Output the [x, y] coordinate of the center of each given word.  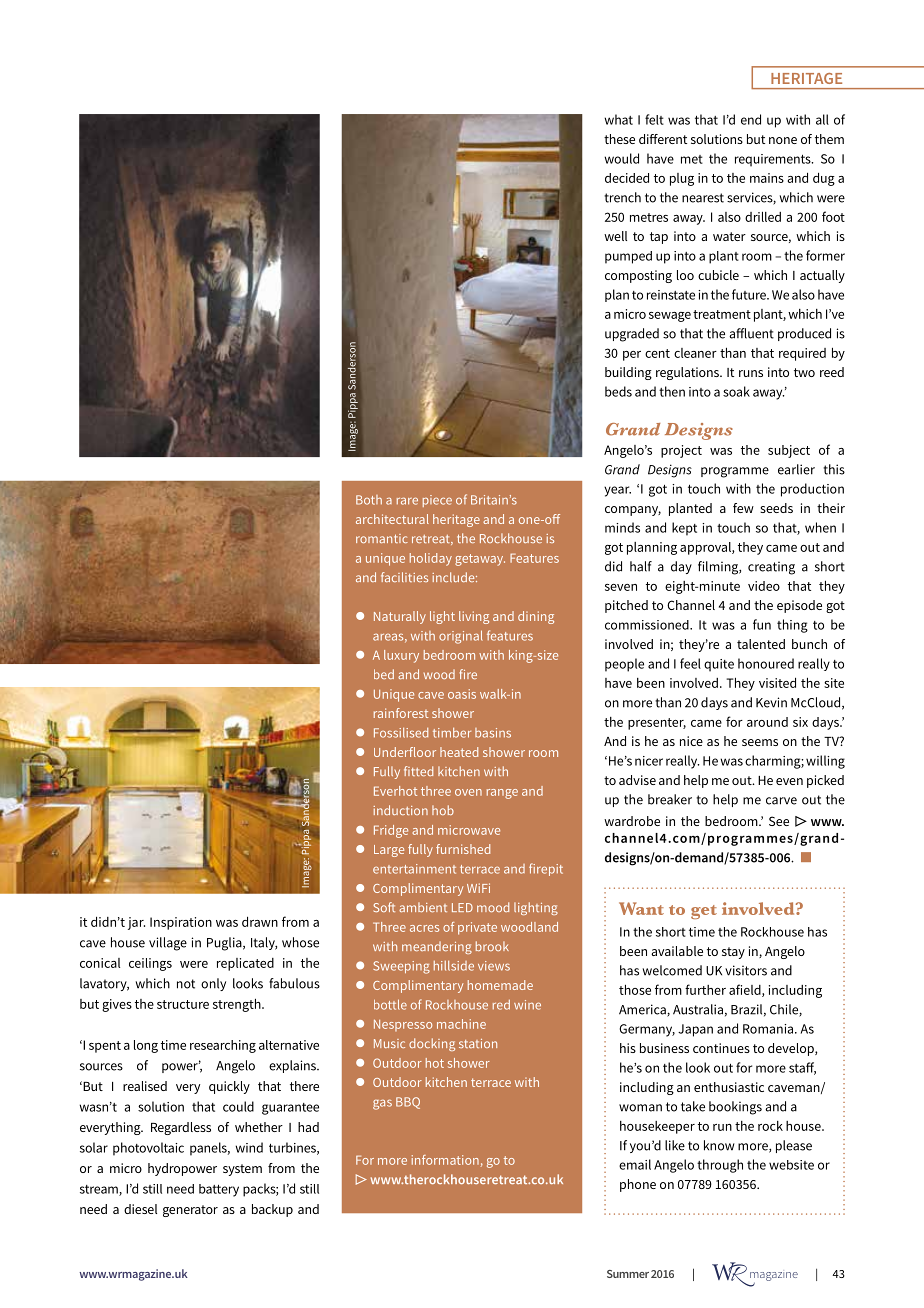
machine [461, 1024]
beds [618, 391]
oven [468, 792]
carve [781, 801]
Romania [769, 1029]
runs [751, 373]
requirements [774, 160]
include [454, 577]
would [621, 158]
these [619, 139]
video [764, 586]
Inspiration [181, 923]
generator [190, 1211]
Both [369, 500]
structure [183, 1004]
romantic [382, 538]
